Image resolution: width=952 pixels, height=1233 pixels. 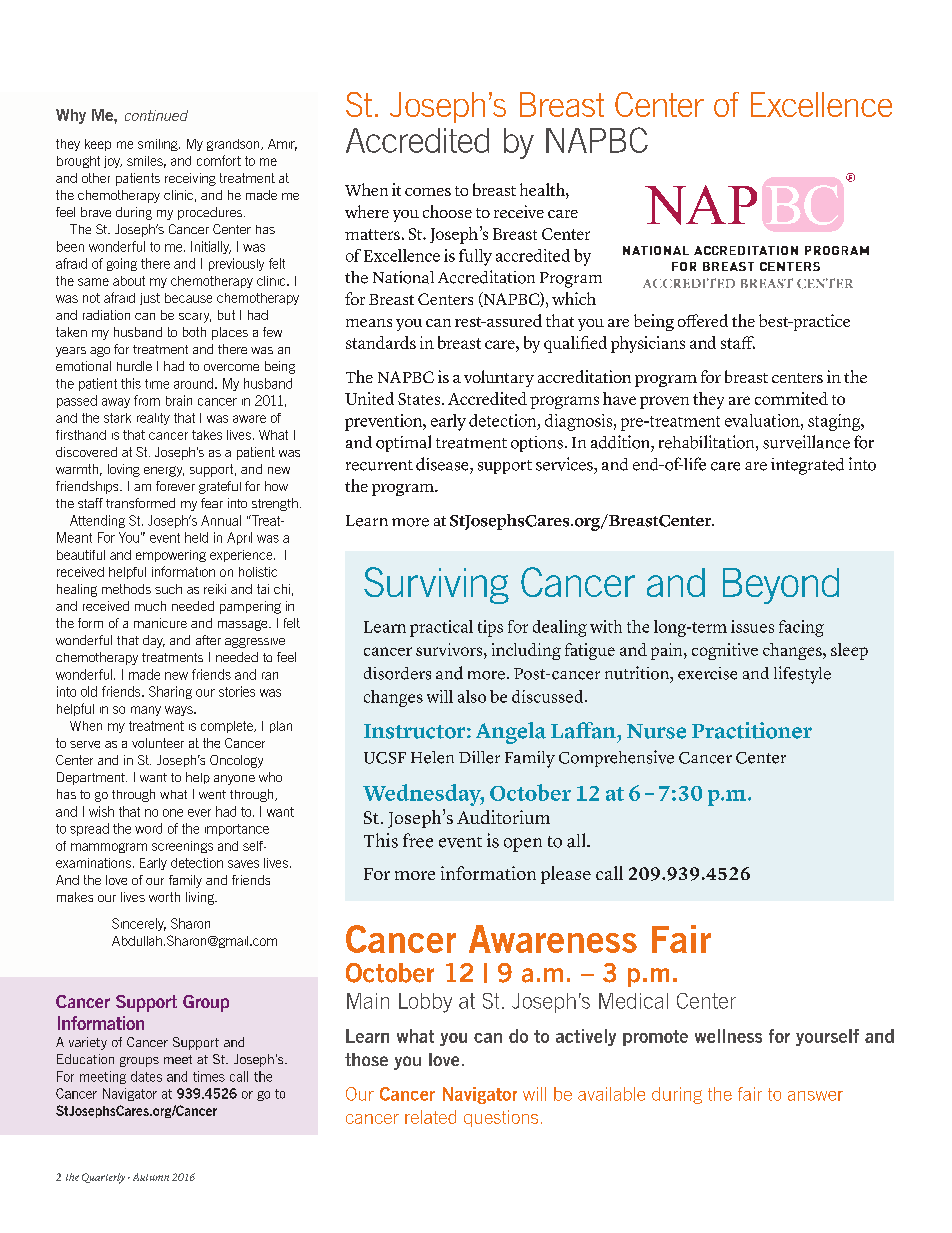 What do you see at coordinates (791, 398) in the document?
I see `commited` at bounding box center [791, 398].
